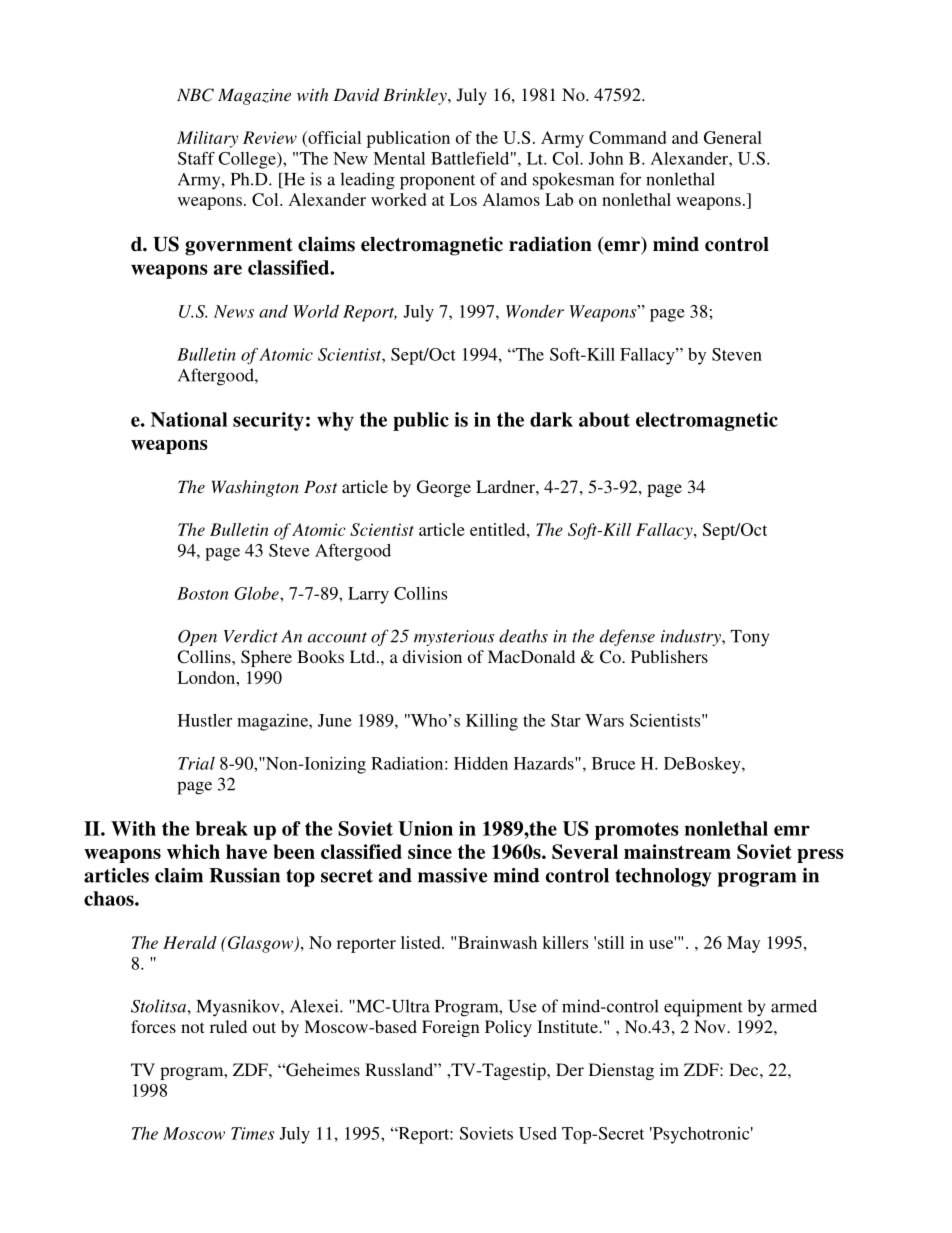 This document has height=1233, width=952. What do you see at coordinates (538, 1133) in the document?
I see `Used` at bounding box center [538, 1133].
